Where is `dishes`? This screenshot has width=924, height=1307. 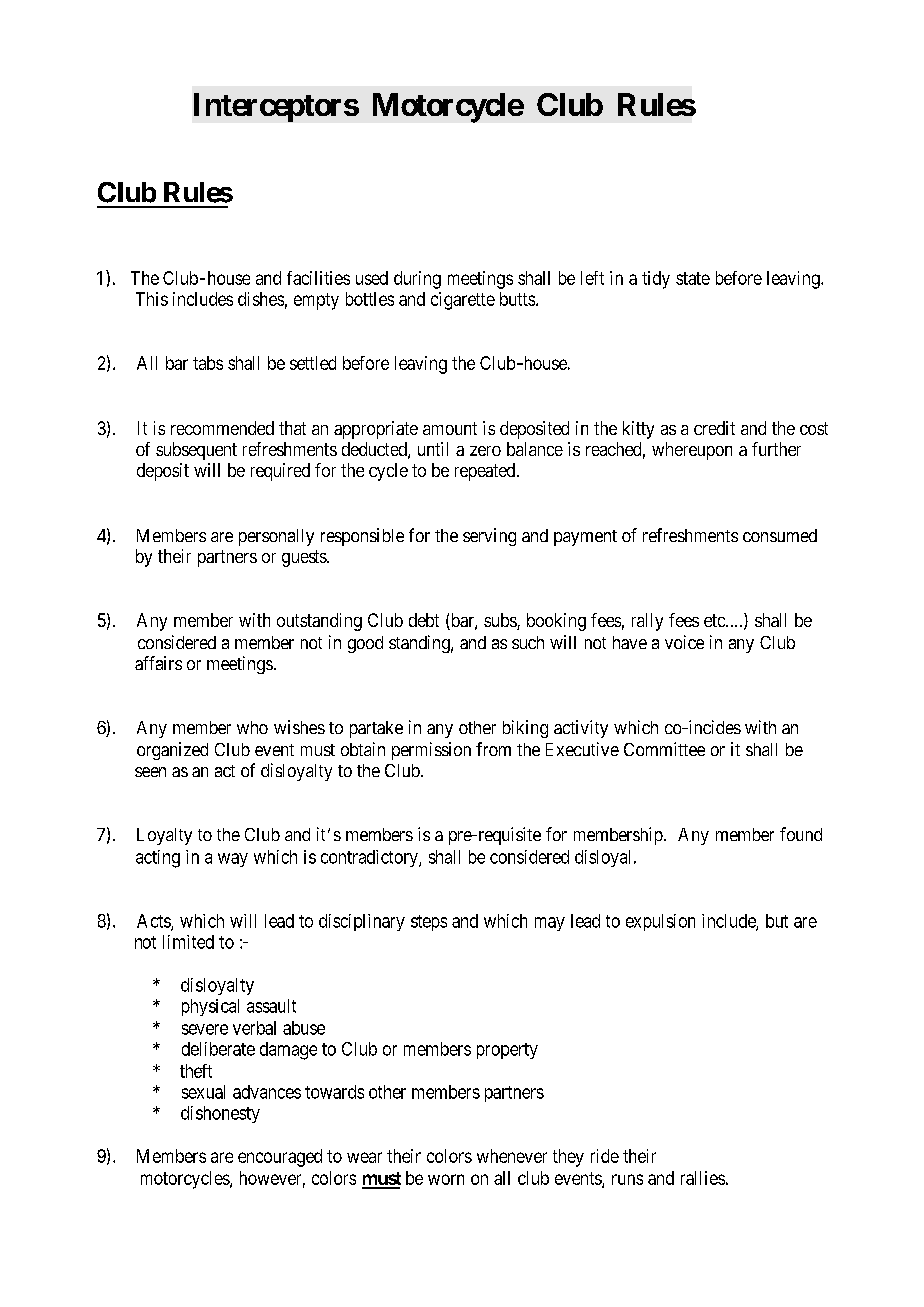 dishes is located at coordinates (261, 299).
